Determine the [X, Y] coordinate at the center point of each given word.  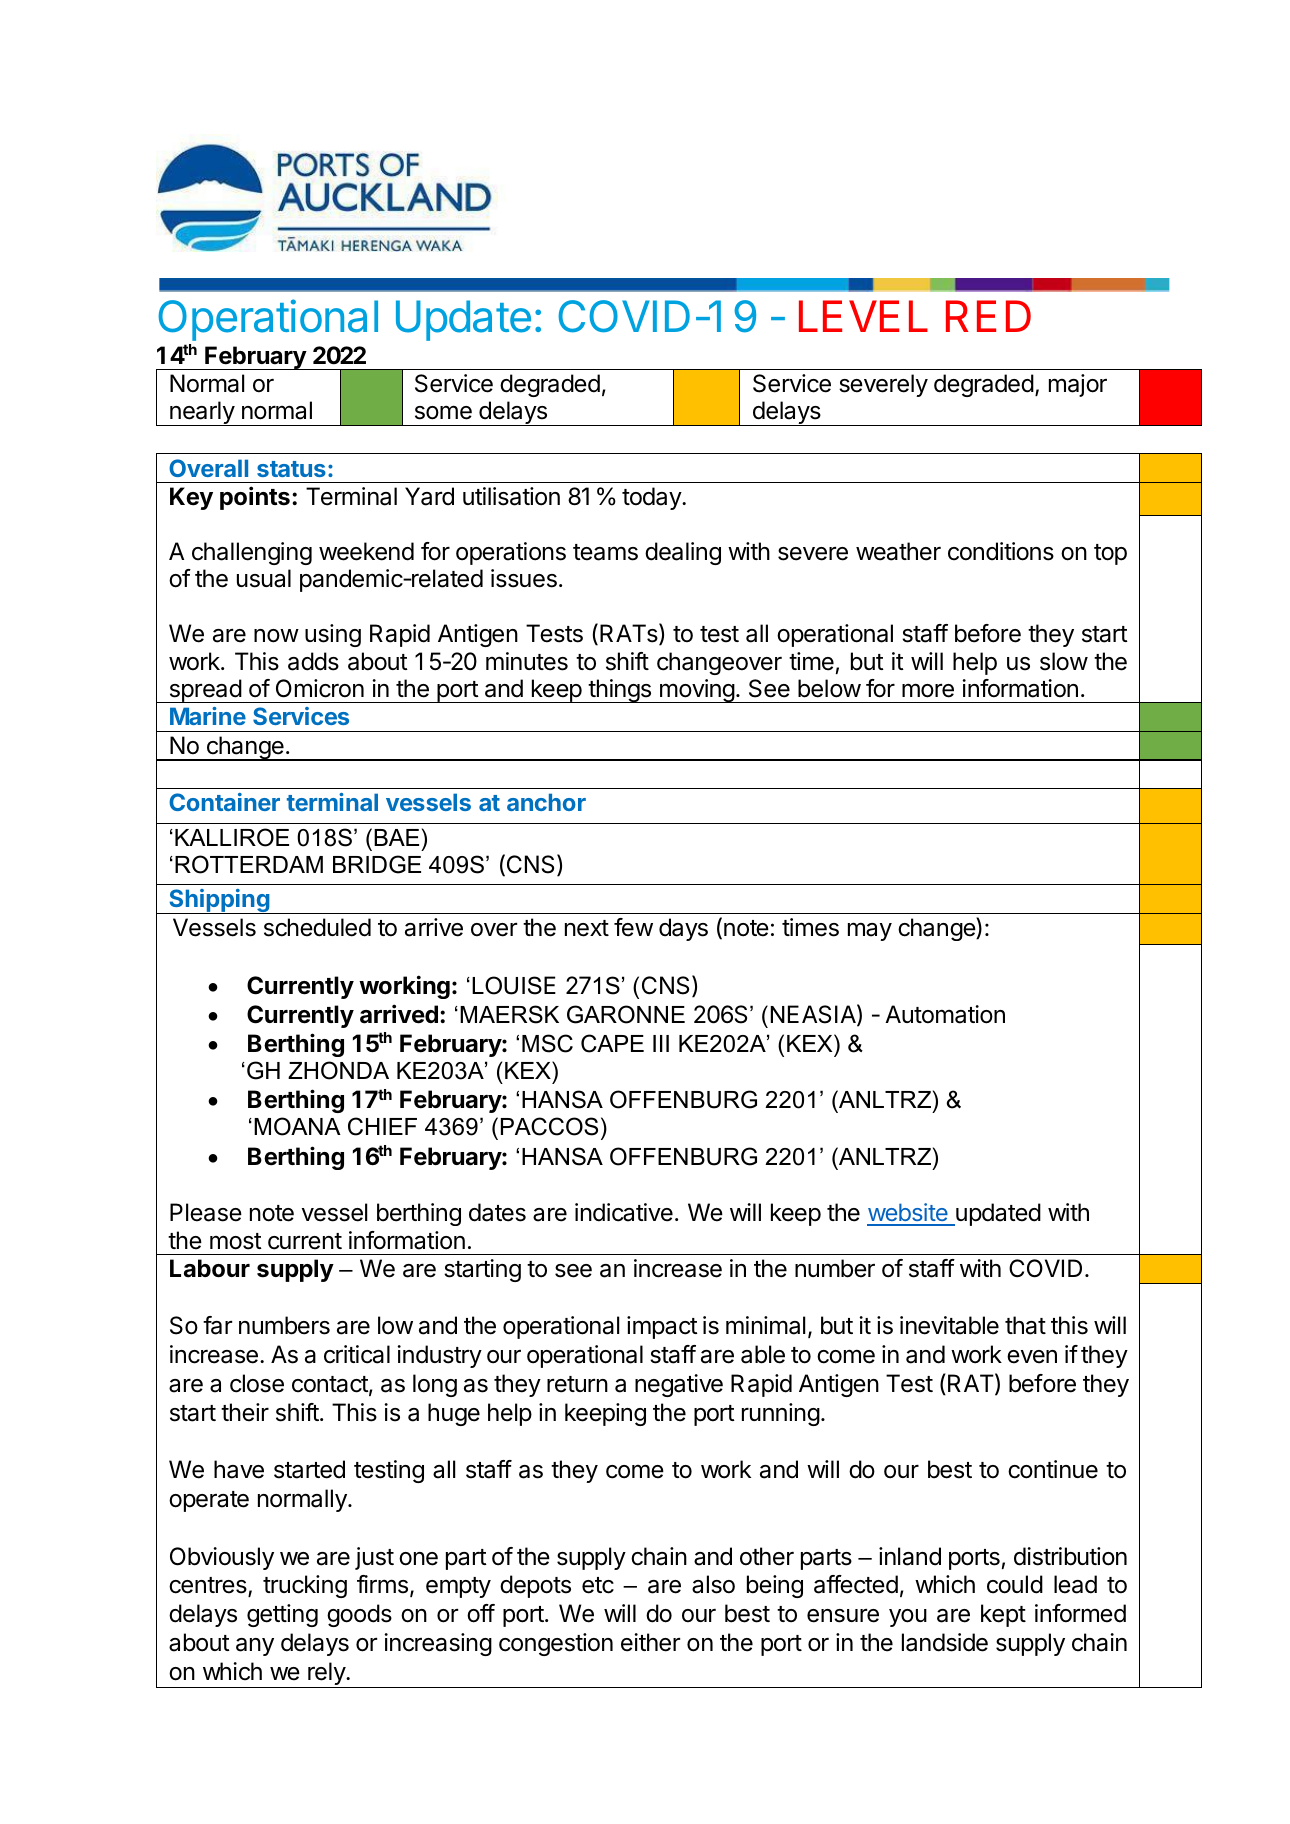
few [633, 927]
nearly [202, 413]
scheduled [317, 927]
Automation [945, 1014]
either [650, 1642]
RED [988, 316]
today [652, 498]
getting [282, 1615]
